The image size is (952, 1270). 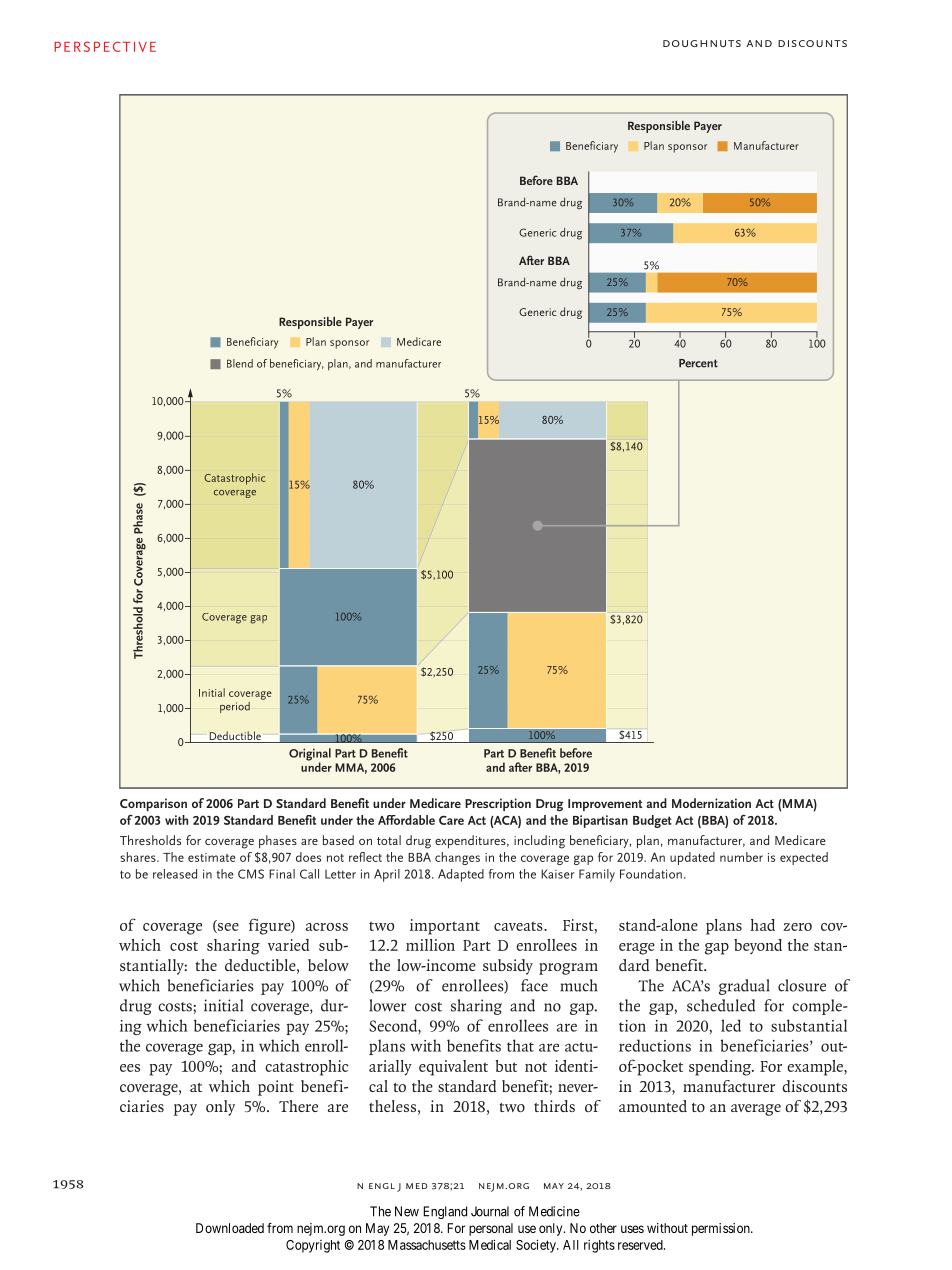 What do you see at coordinates (520, 1045) in the screenshot?
I see `that` at bounding box center [520, 1045].
